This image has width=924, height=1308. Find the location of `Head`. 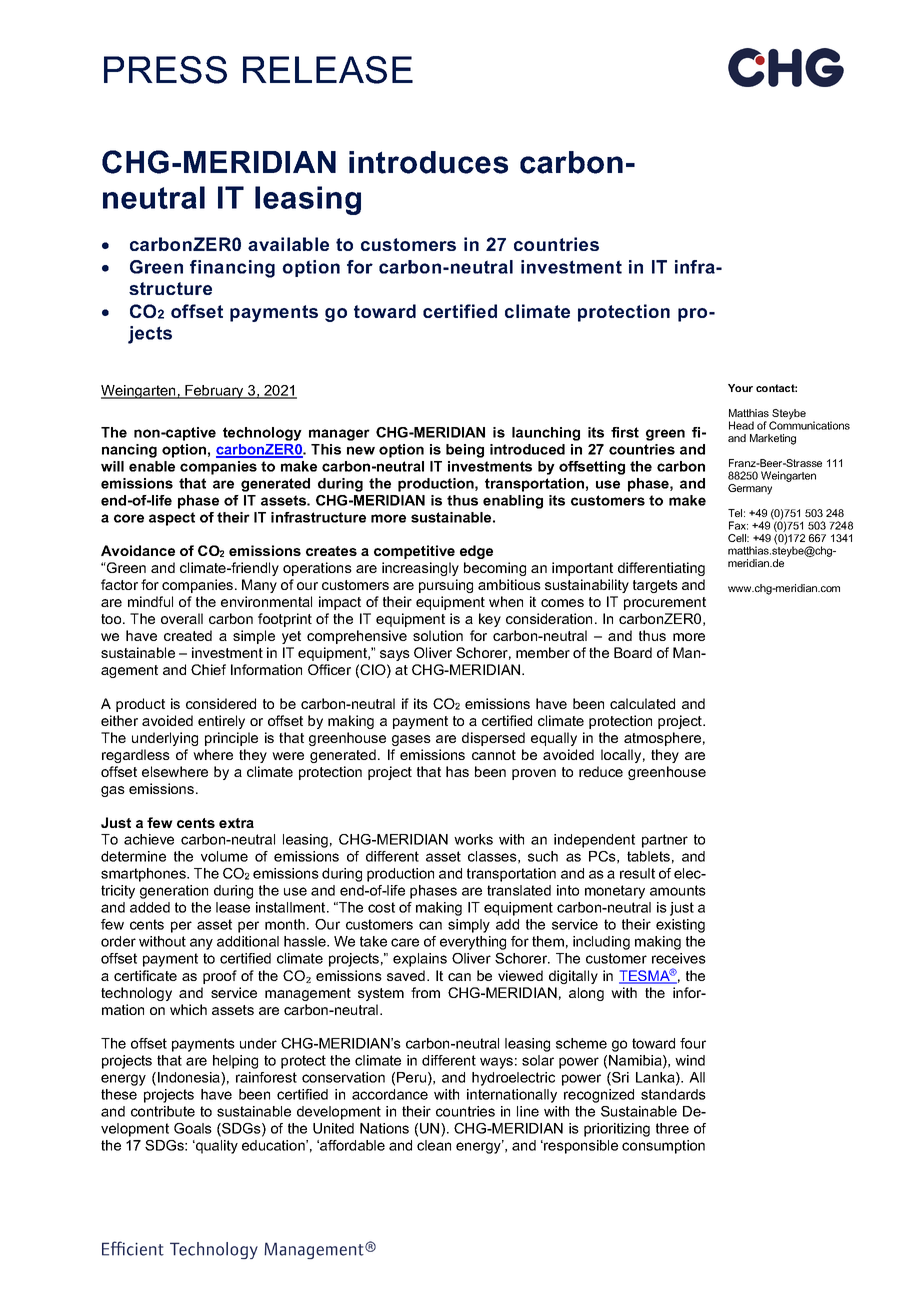

Head is located at coordinates (741, 425).
